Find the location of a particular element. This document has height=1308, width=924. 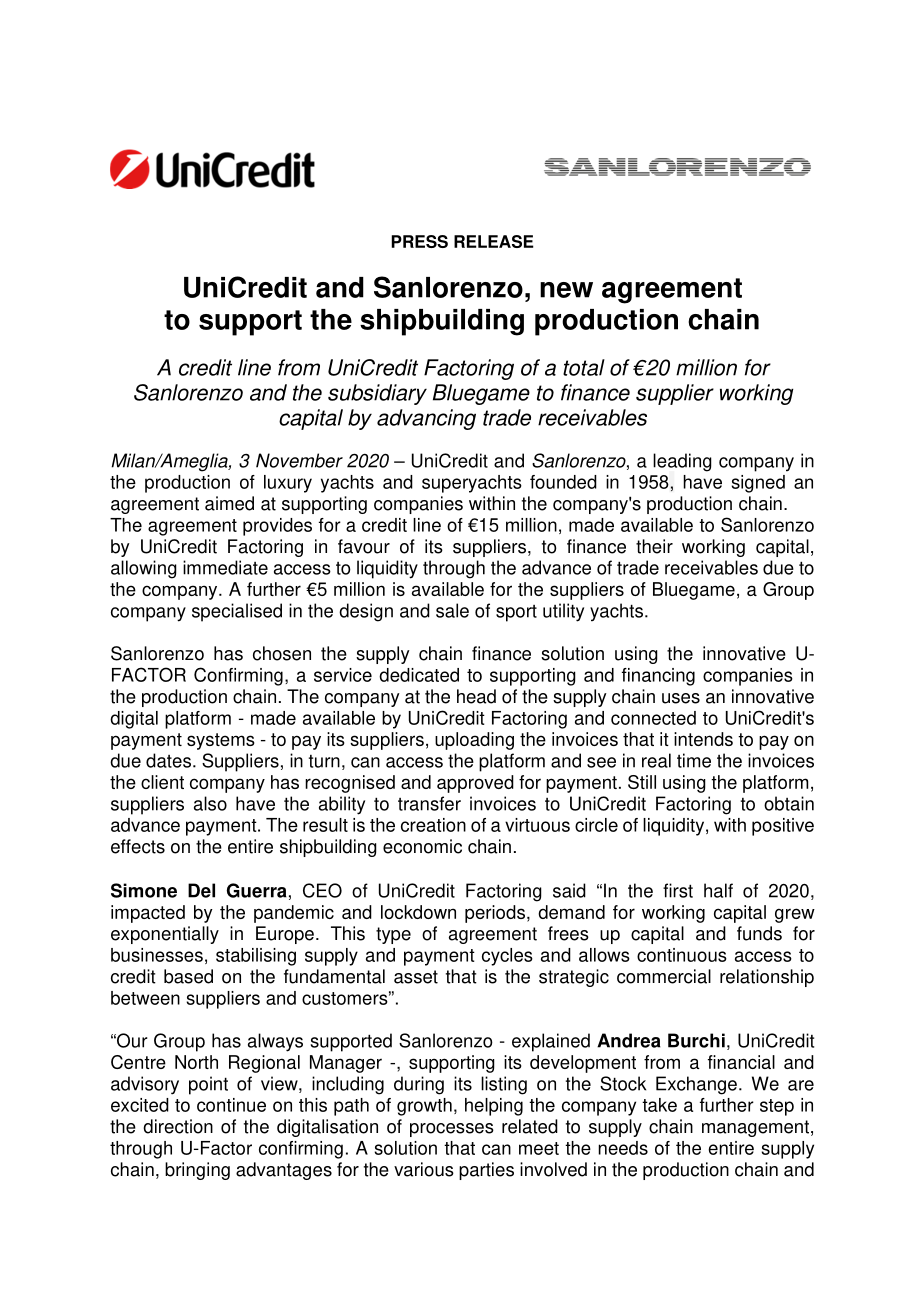

systems is located at coordinates (221, 741).
